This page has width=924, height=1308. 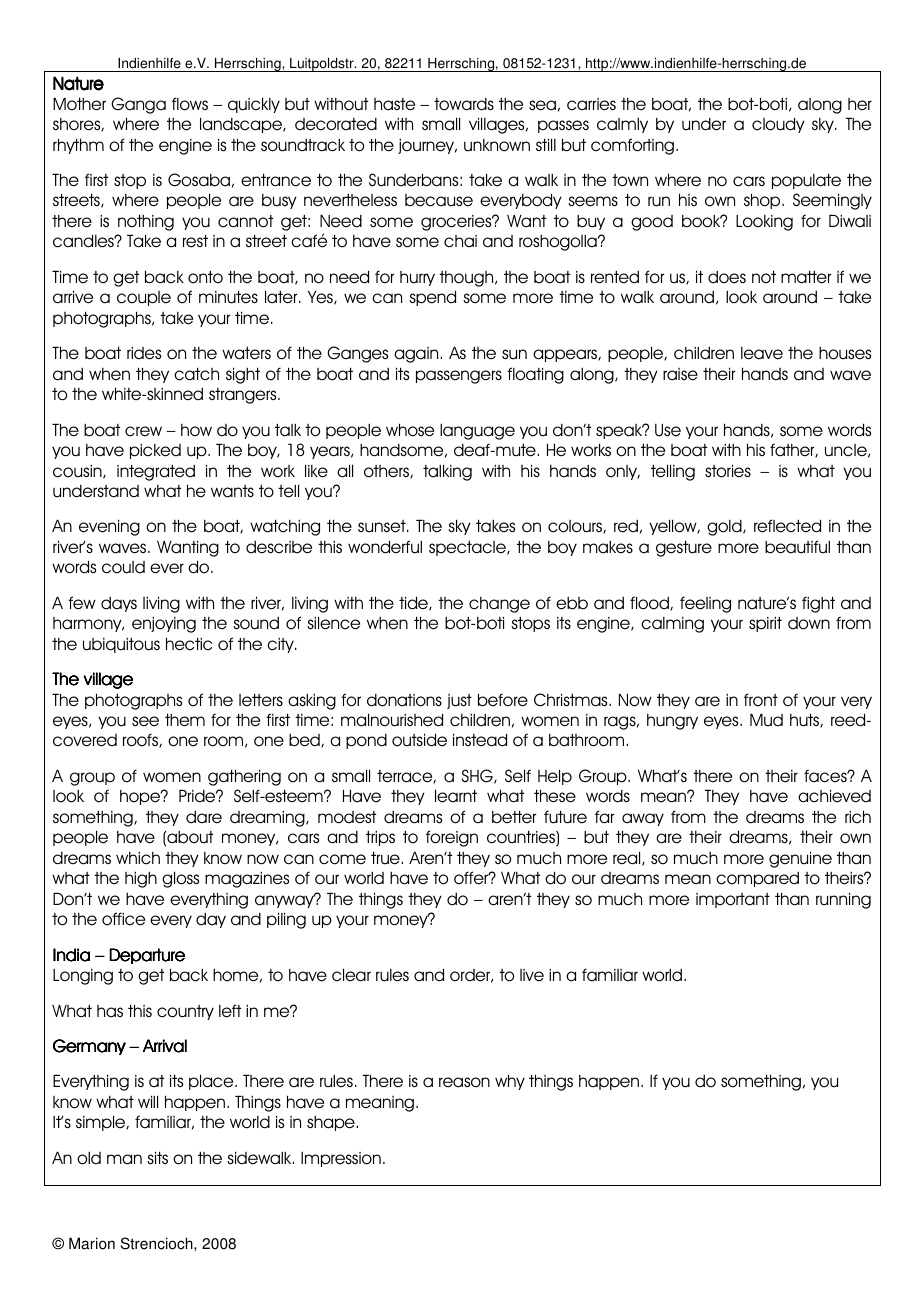 What do you see at coordinates (761, 700) in the page?
I see `front` at bounding box center [761, 700].
